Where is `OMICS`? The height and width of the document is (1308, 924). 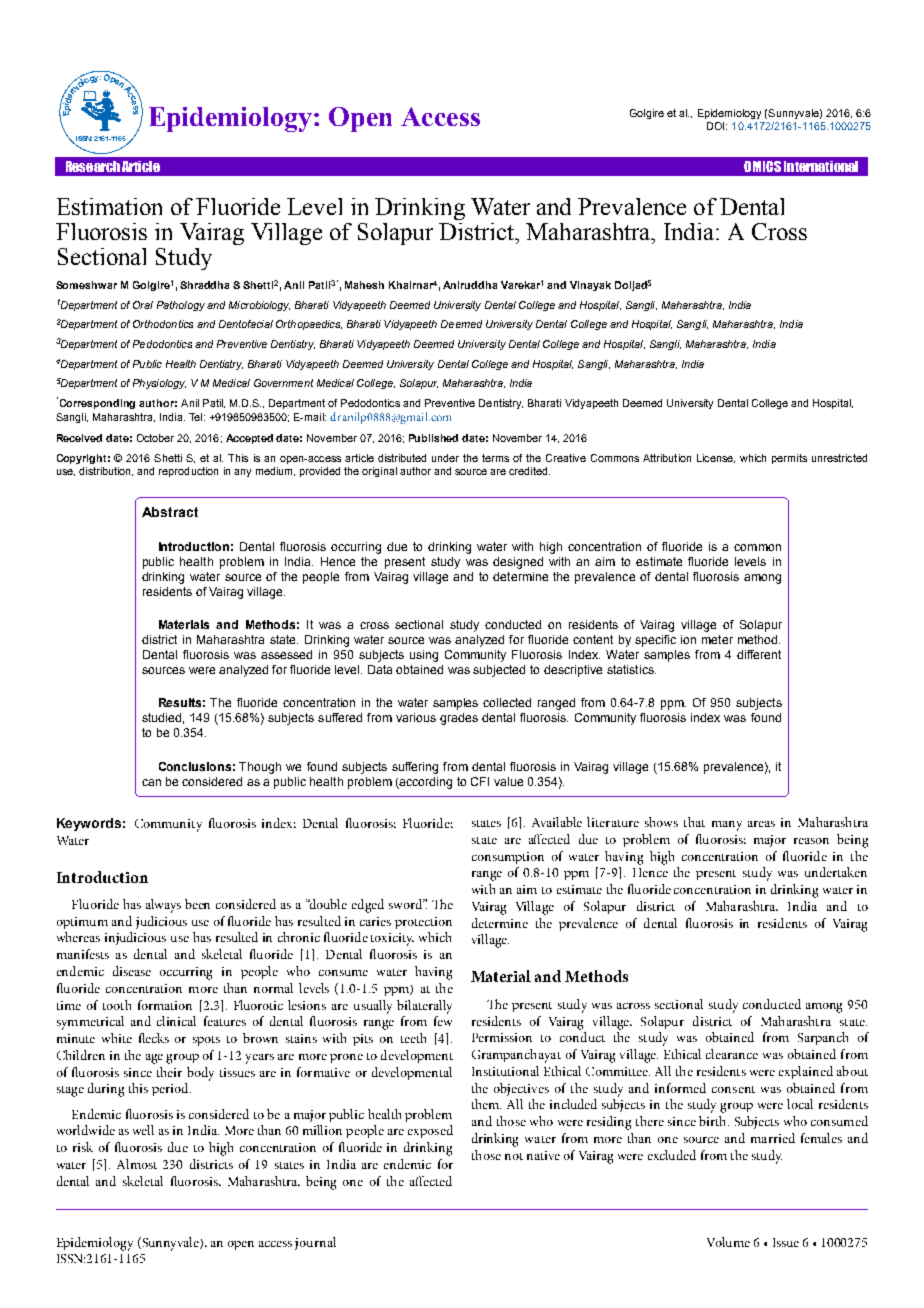
OMICS is located at coordinates (762, 166).
